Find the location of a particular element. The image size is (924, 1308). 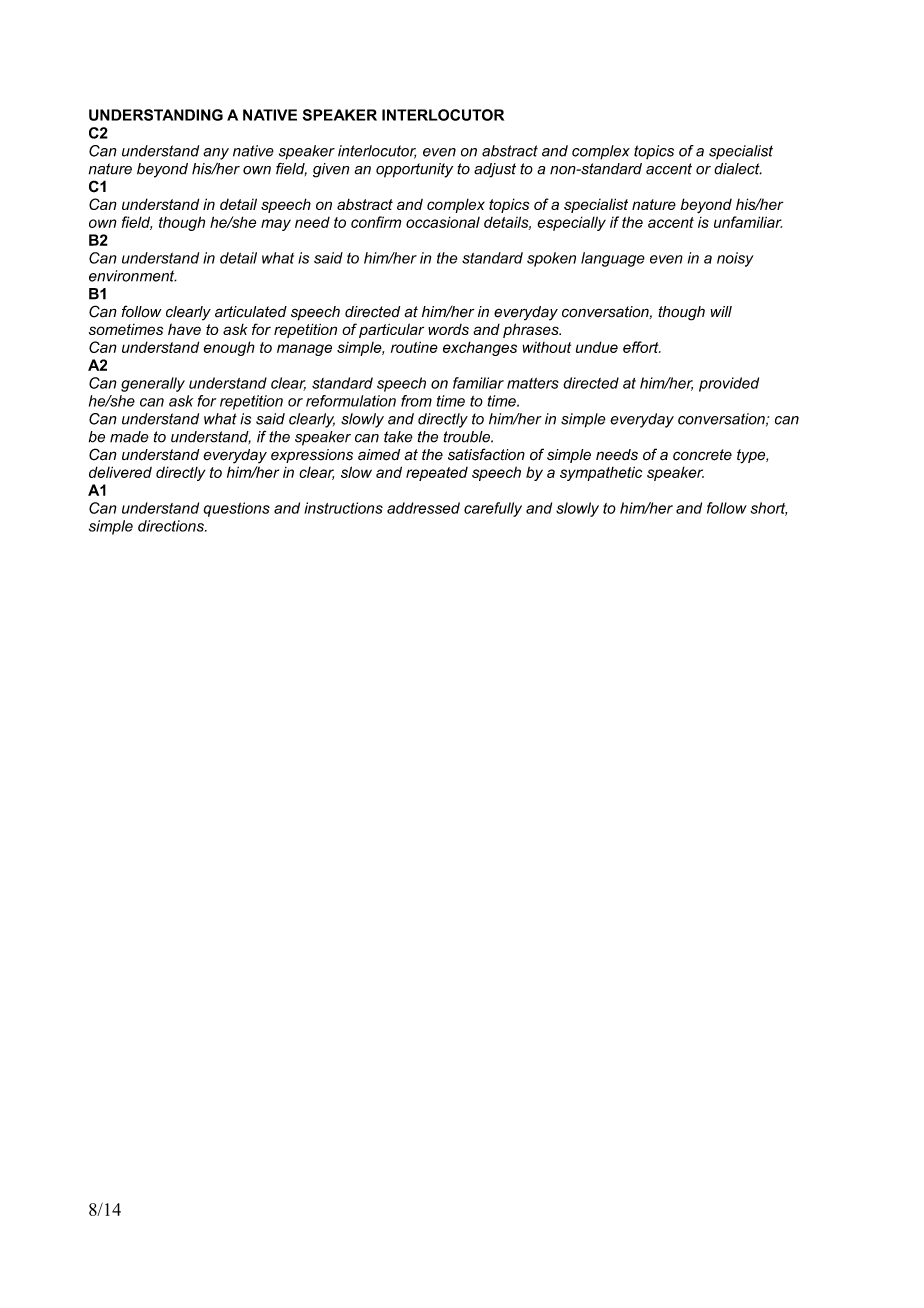

provided is located at coordinates (729, 384).
